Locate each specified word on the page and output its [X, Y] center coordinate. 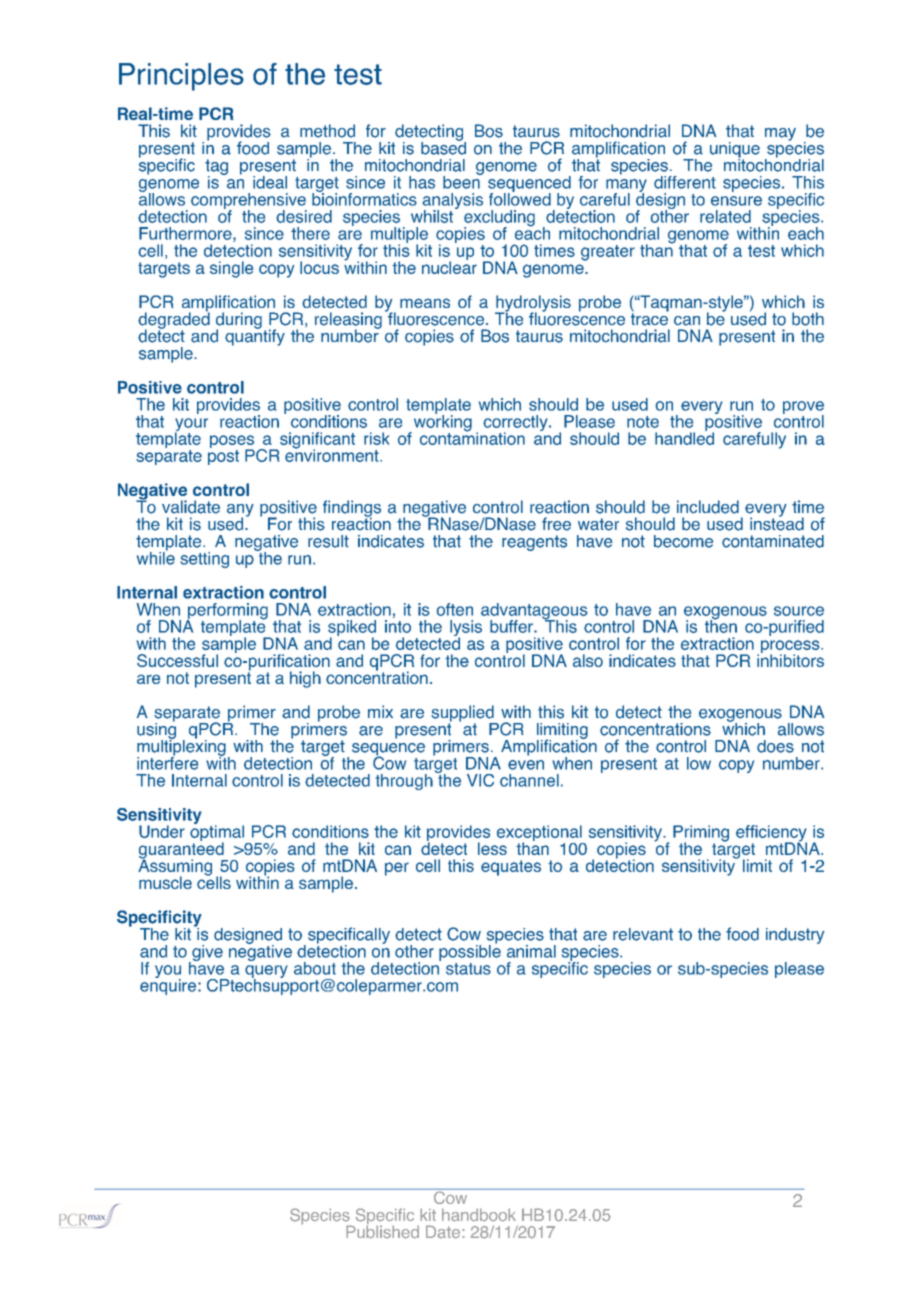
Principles [181, 77]
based [443, 147]
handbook [479, 1215]
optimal [218, 833]
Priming [701, 834]
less [492, 848]
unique [735, 151]
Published [382, 1231]
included [708, 507]
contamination [472, 437]
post [223, 457]
